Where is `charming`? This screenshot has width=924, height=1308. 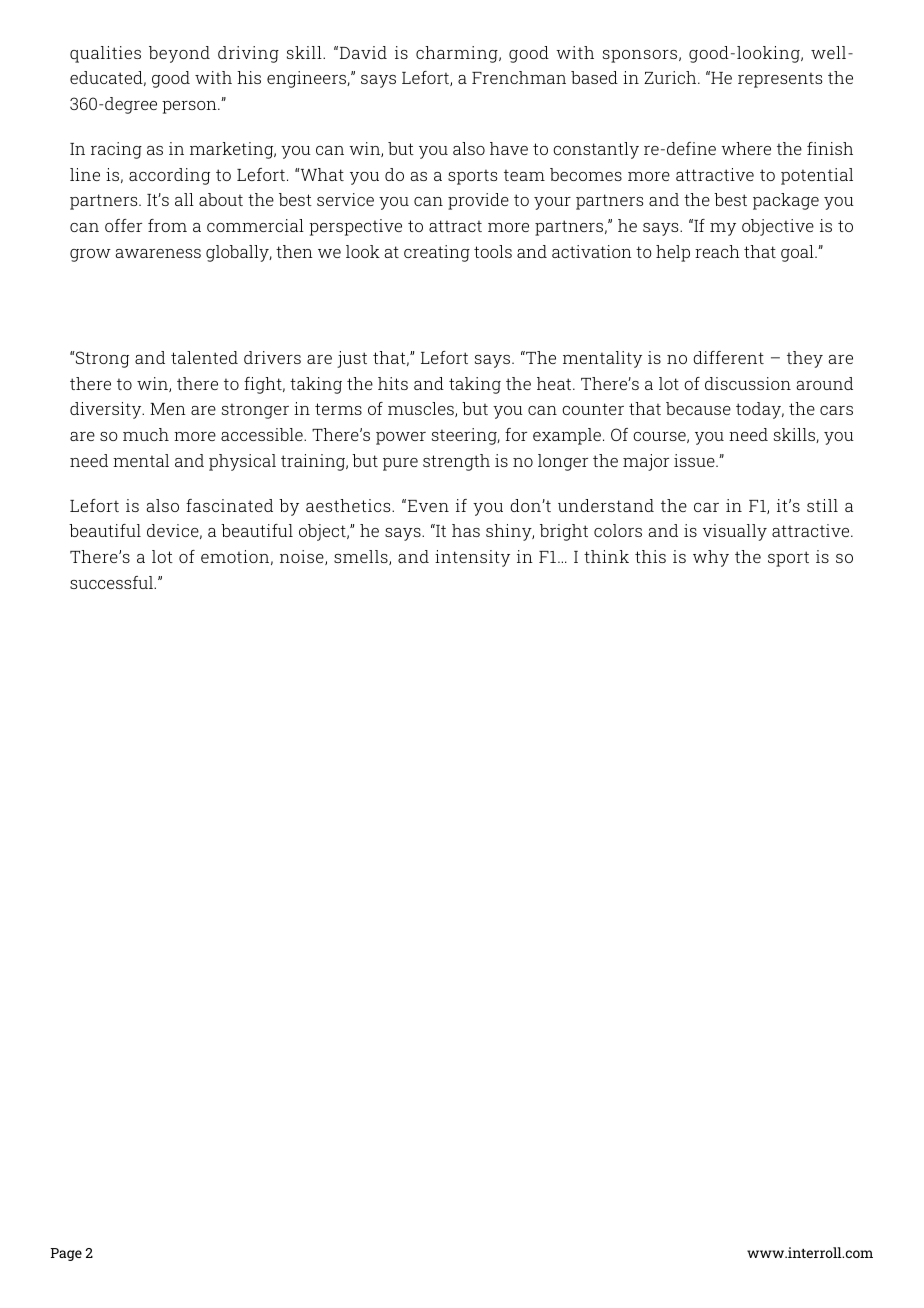 charming is located at coordinates (458, 54).
